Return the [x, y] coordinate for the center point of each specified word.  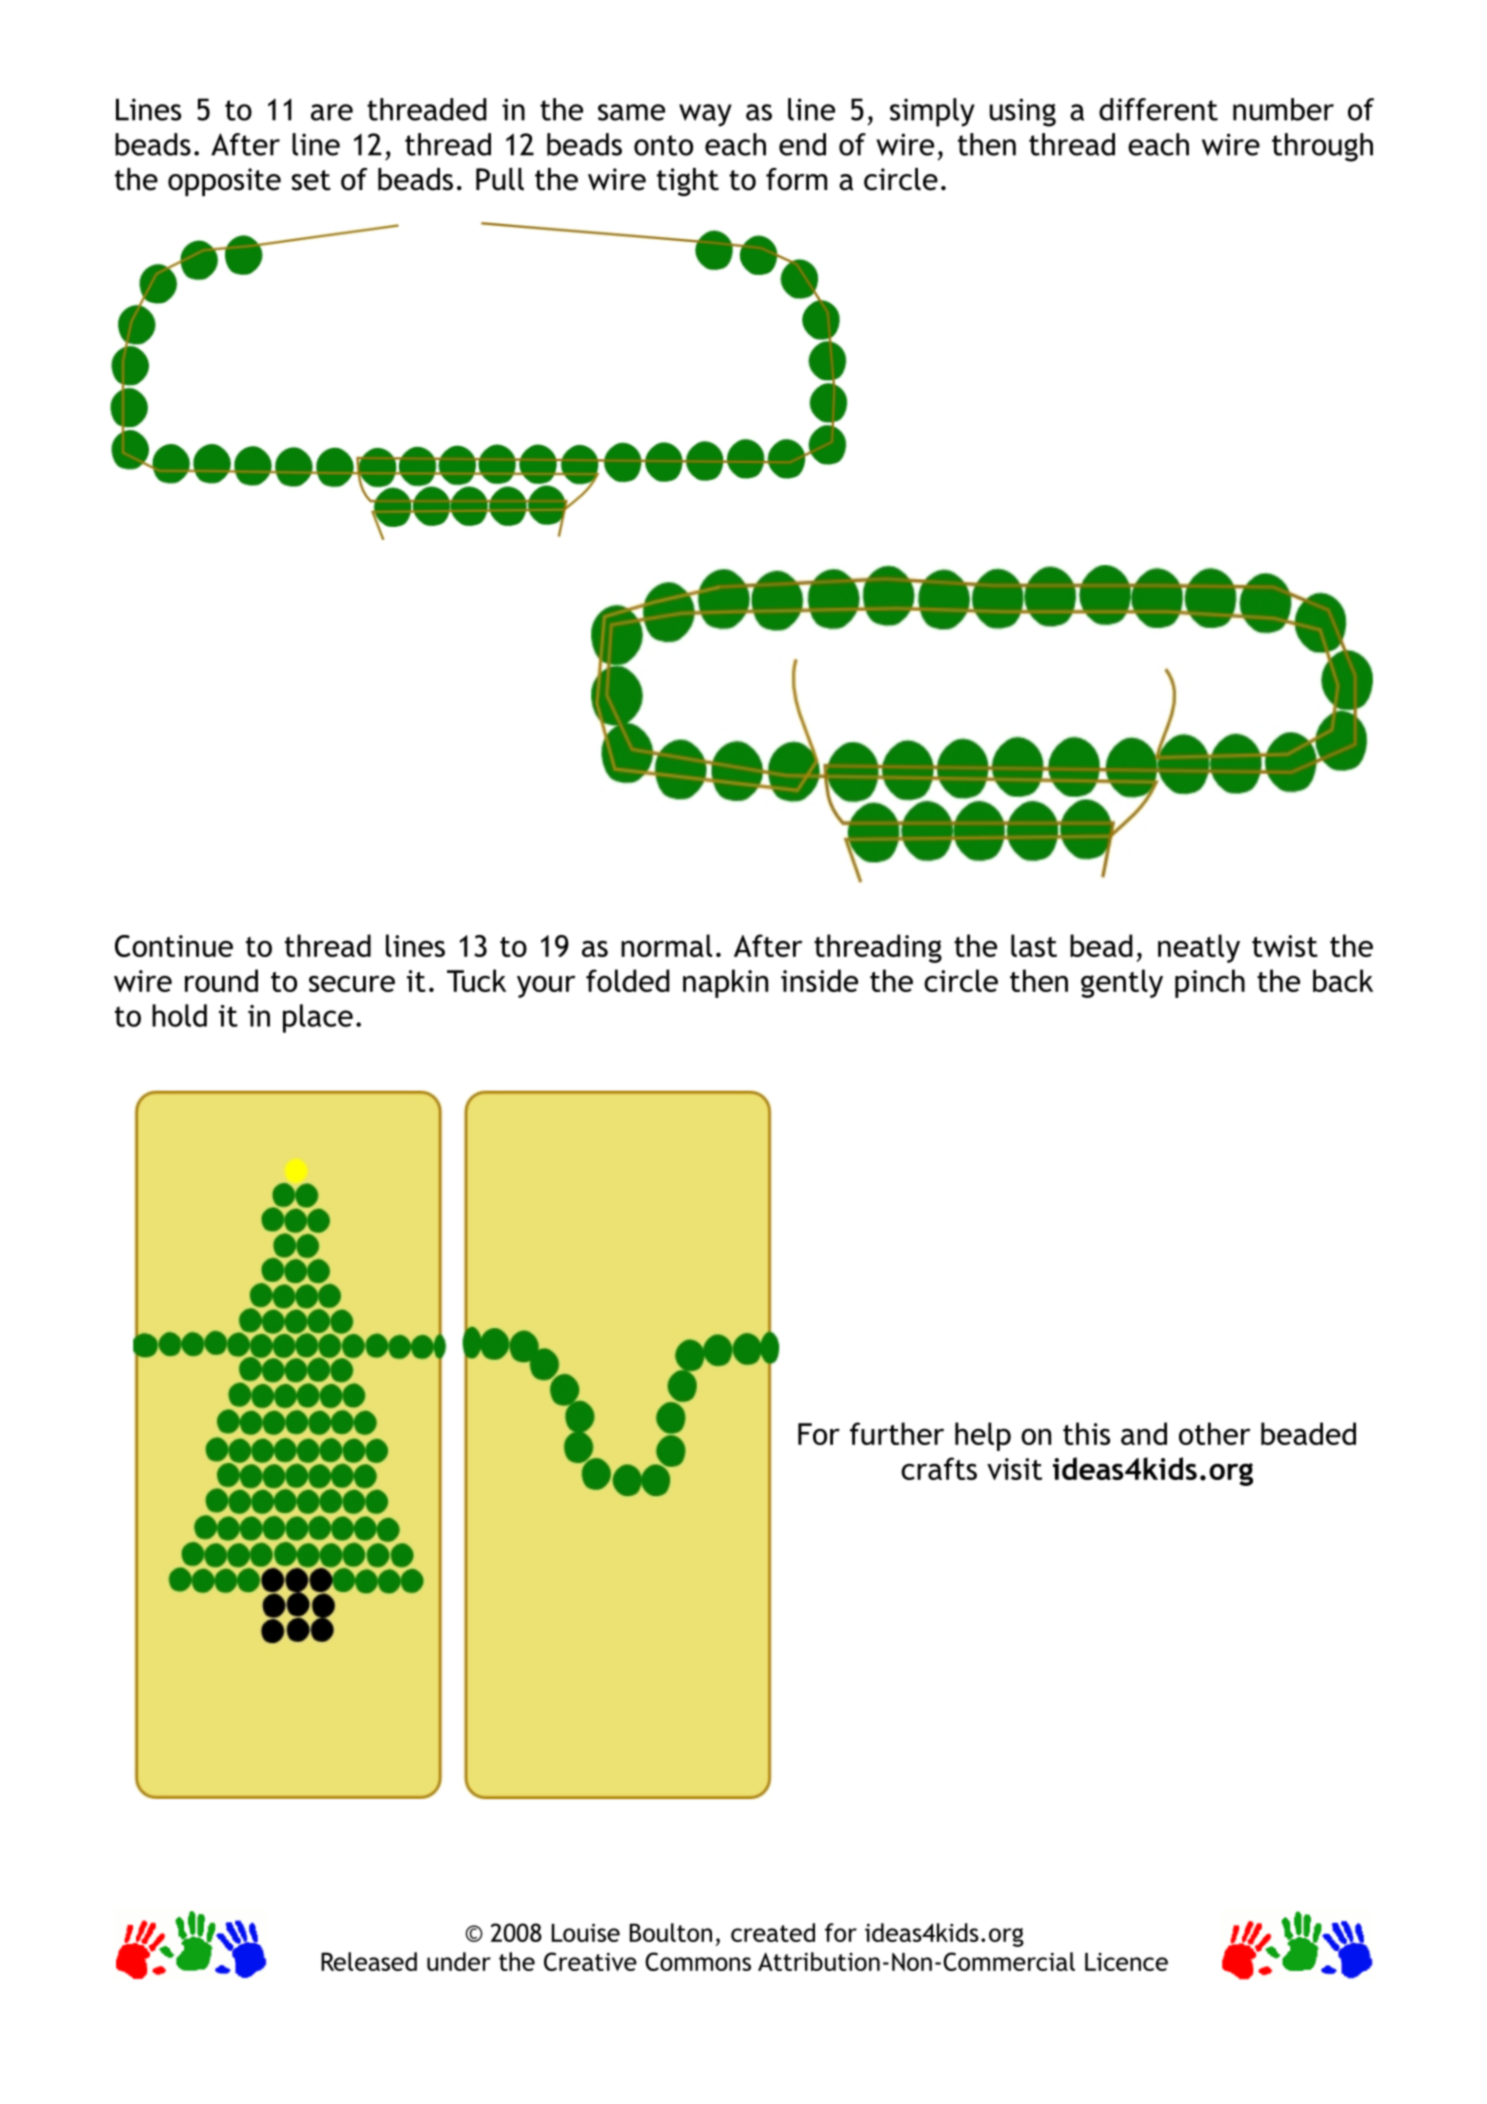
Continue [174, 946]
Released [369, 1961]
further [897, 1433]
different [1158, 109]
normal [666, 945]
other [1215, 1433]
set [311, 180]
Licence [1126, 1962]
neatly [1199, 948]
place [318, 1018]
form [796, 179]
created [773, 1932]
